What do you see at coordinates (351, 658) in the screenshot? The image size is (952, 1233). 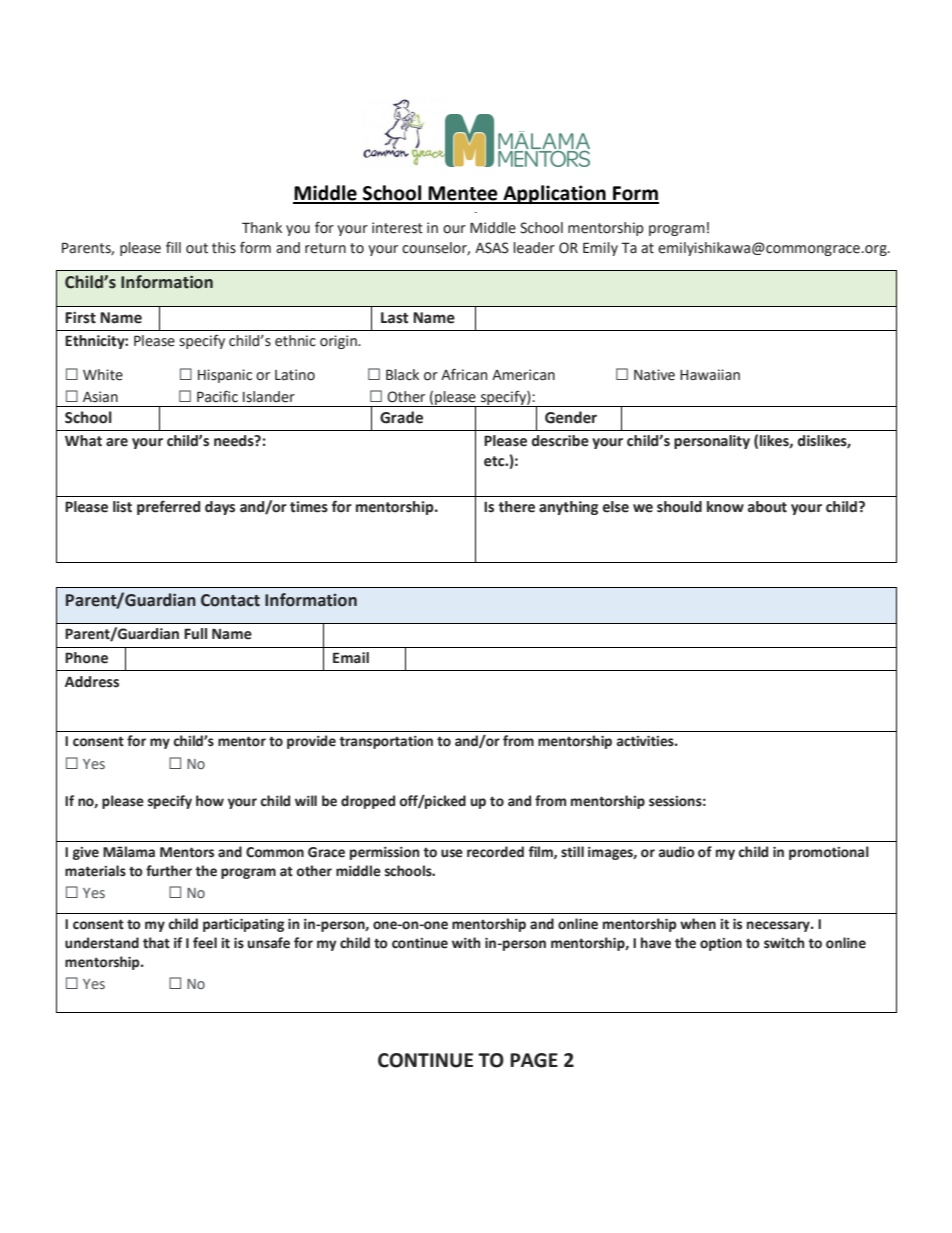 I see `Email` at bounding box center [351, 658].
